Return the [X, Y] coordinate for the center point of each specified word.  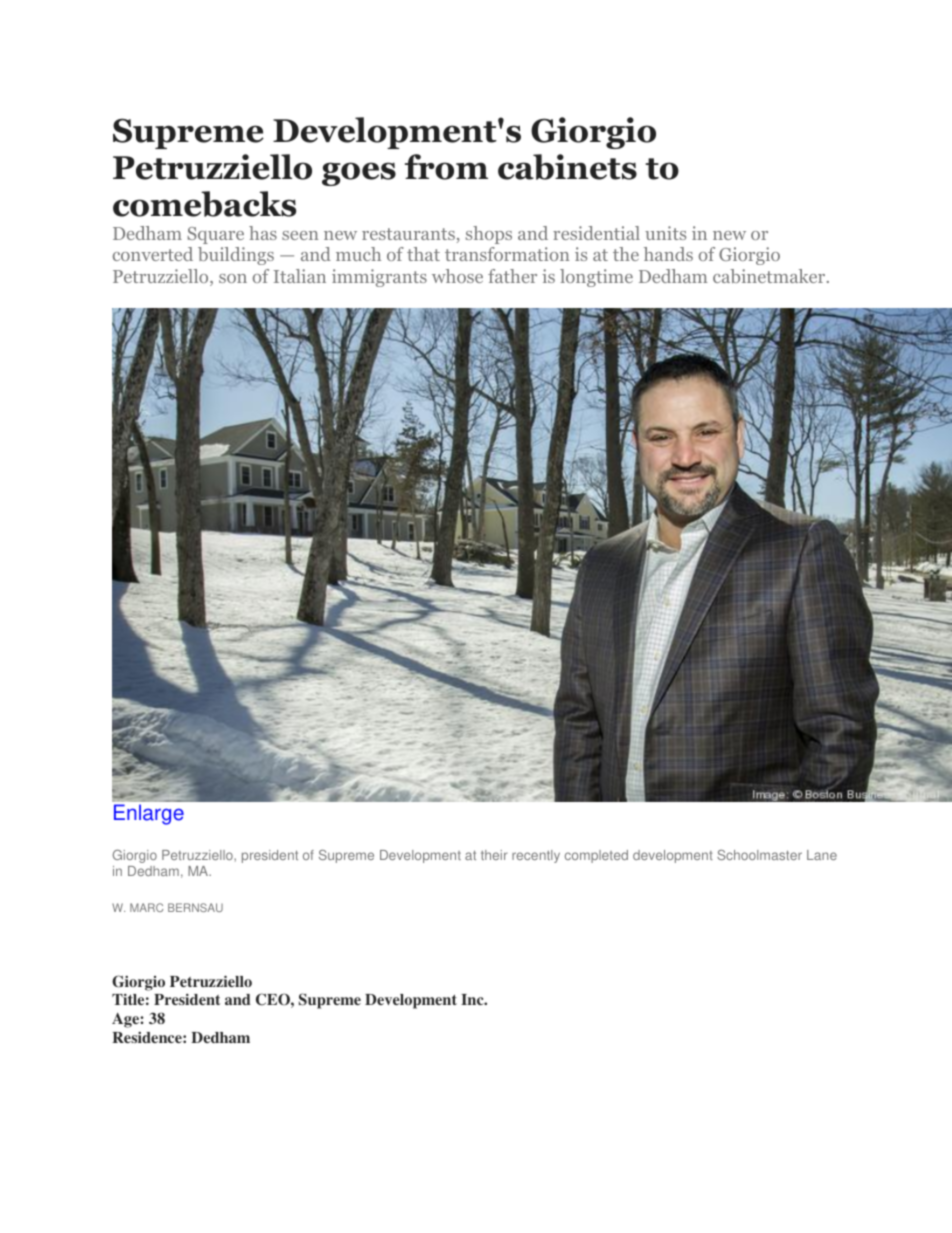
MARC [146, 907]
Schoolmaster [759, 855]
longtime [596, 278]
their [494, 855]
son [233, 278]
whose [457, 276]
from [446, 167]
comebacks [204, 204]
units [665, 233]
